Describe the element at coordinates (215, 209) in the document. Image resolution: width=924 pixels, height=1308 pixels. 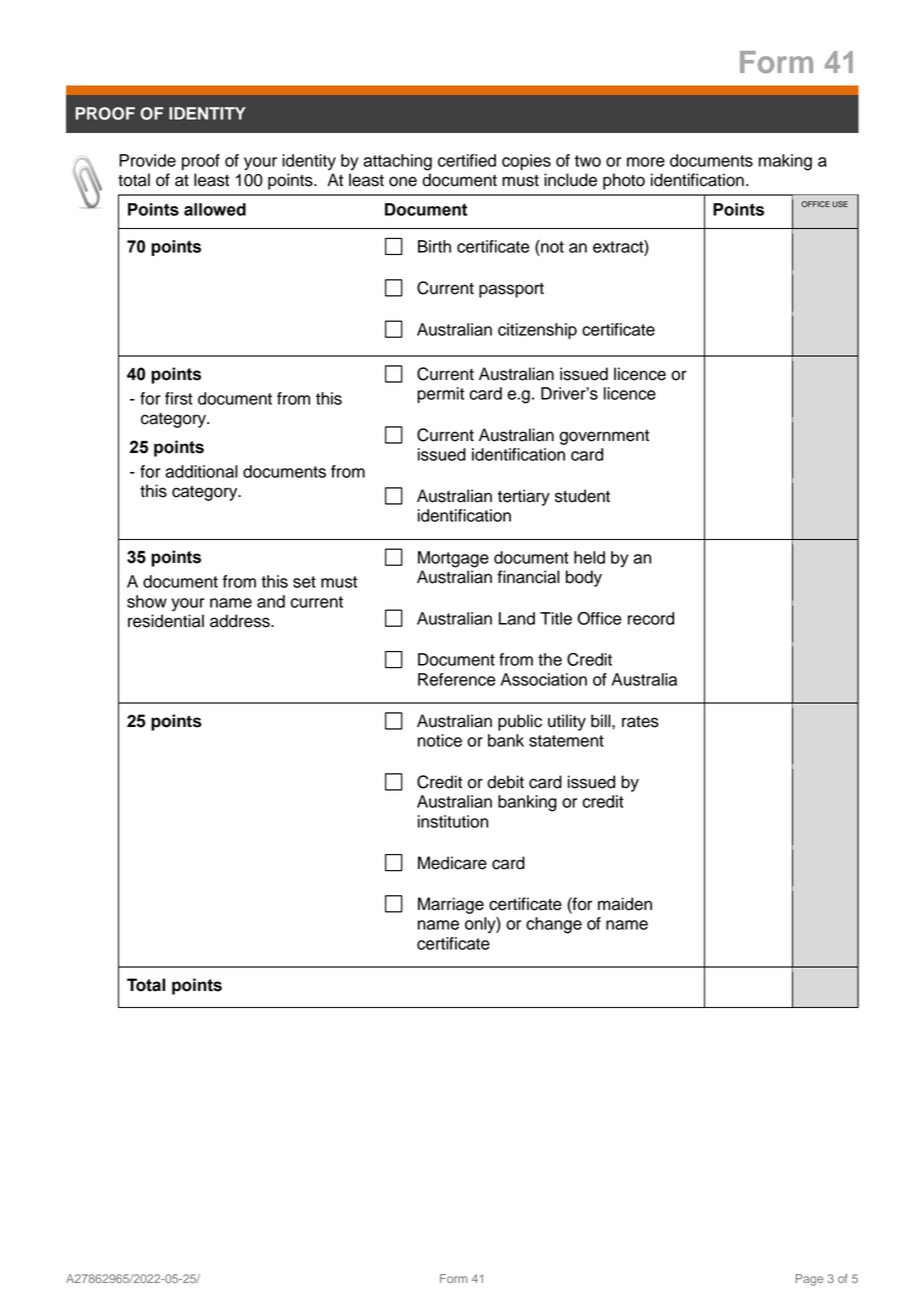
I see `allowed` at that location.
